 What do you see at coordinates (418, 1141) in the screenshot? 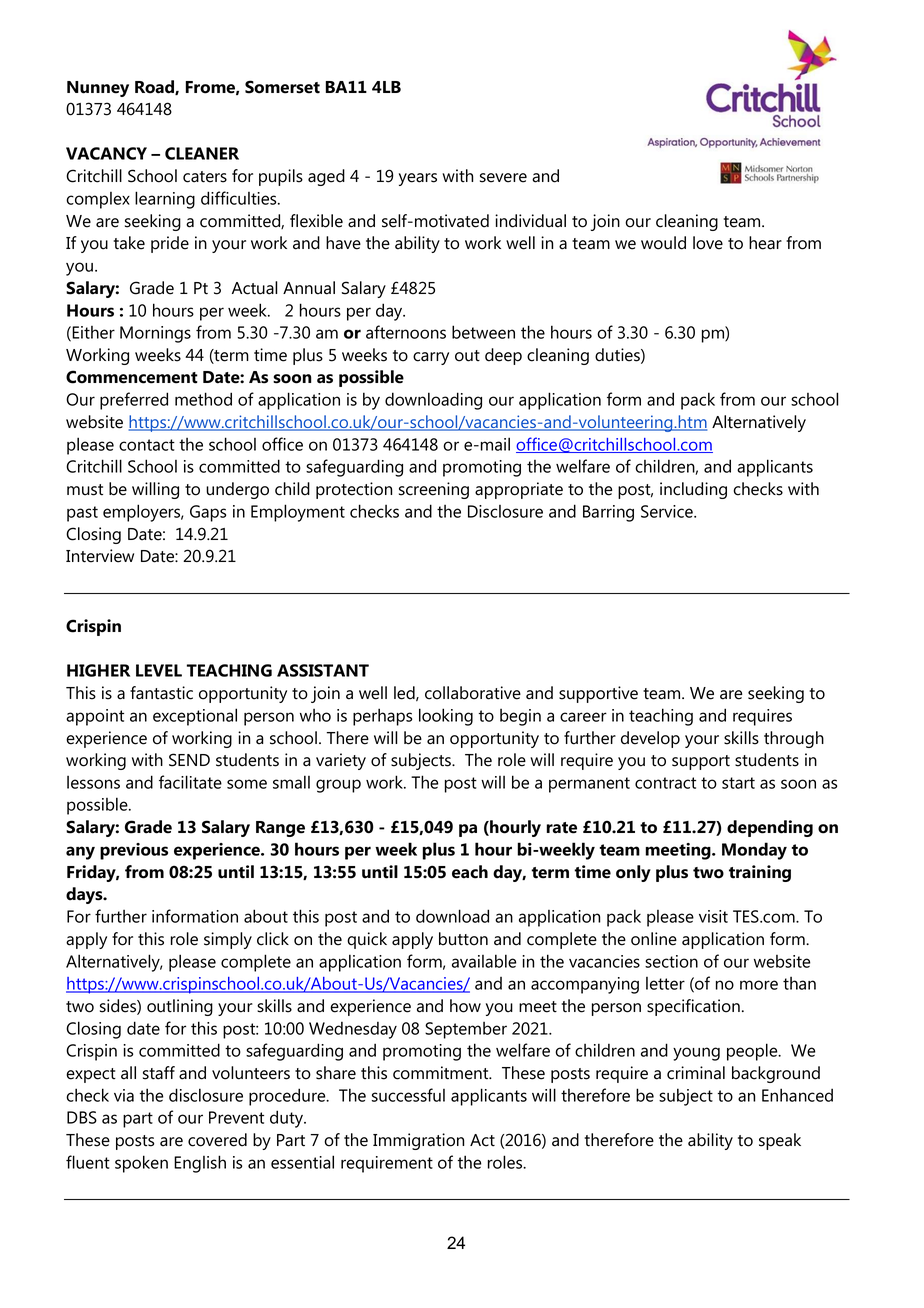
I see `Immigration` at bounding box center [418, 1141].
